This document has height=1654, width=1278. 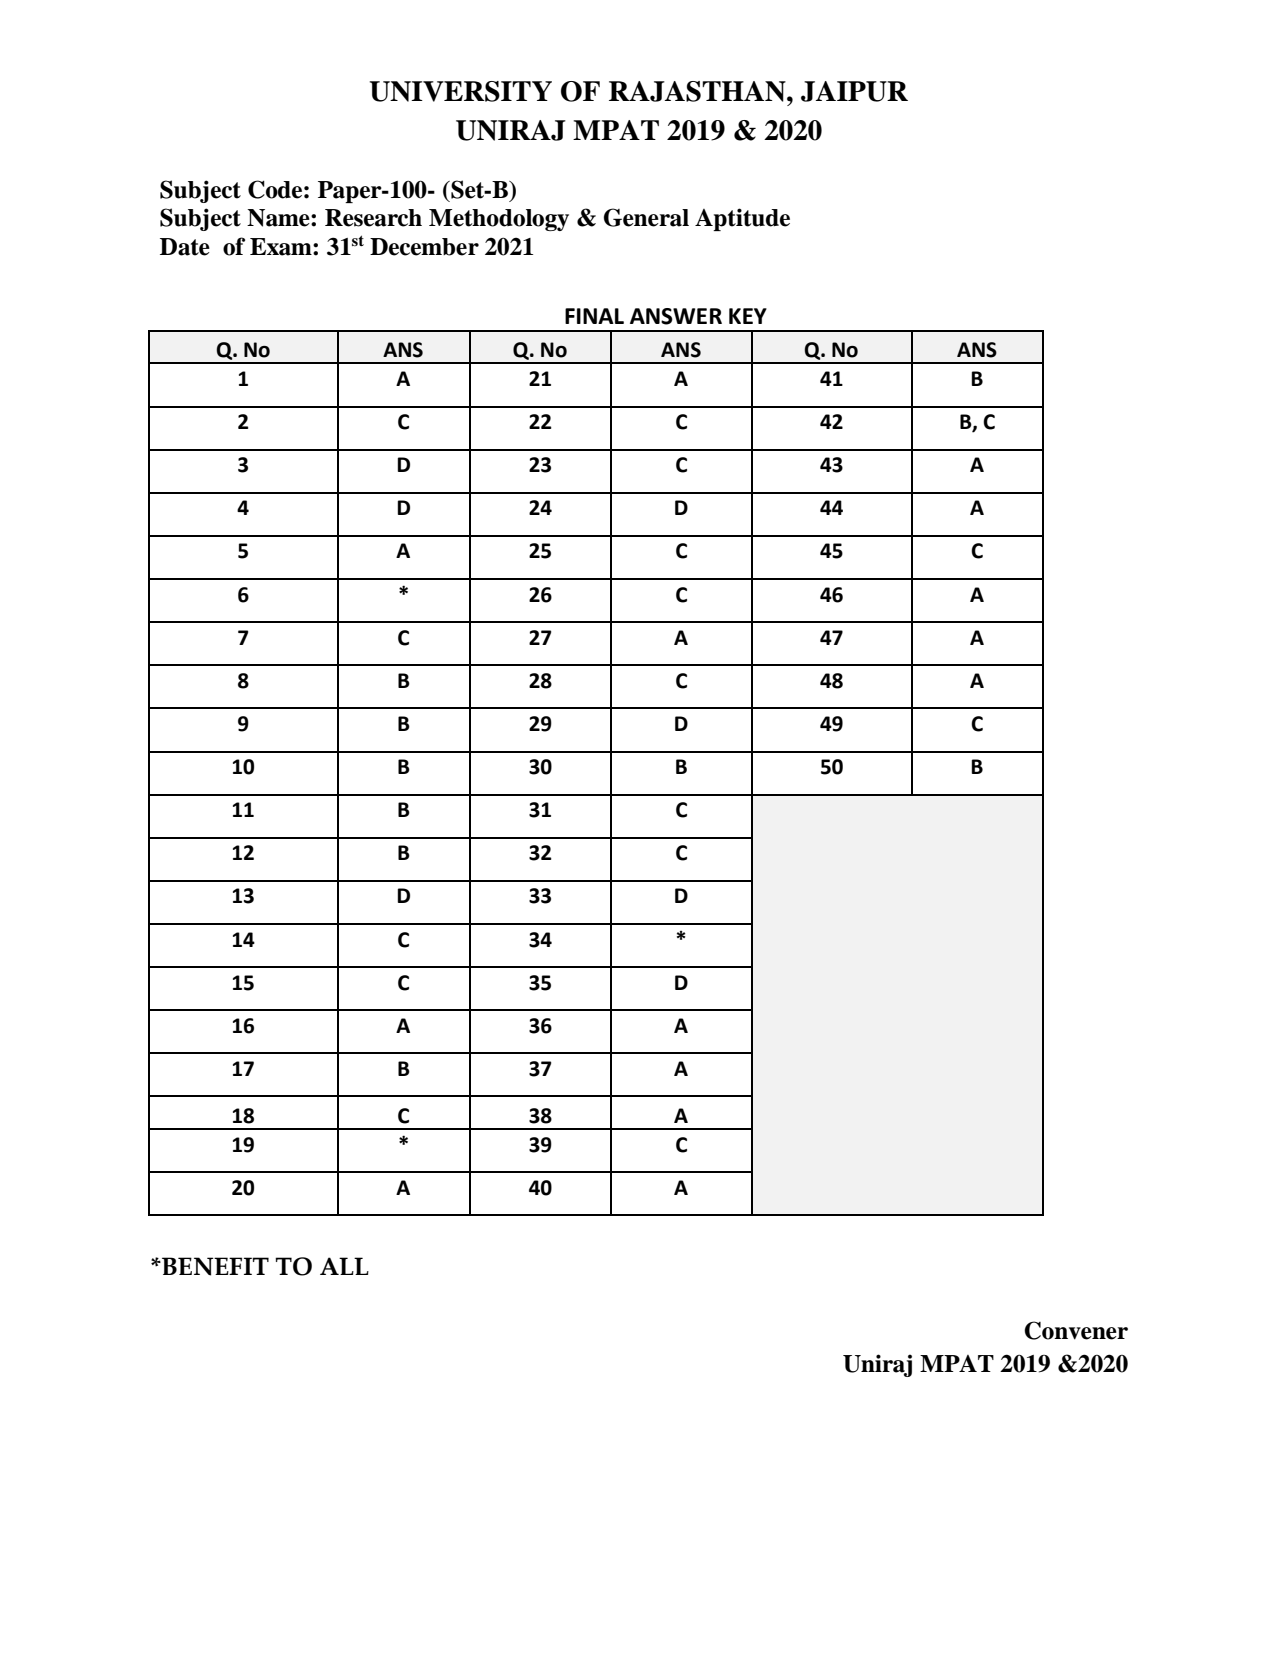 What do you see at coordinates (854, 91) in the document?
I see `JAIPUR` at bounding box center [854, 91].
